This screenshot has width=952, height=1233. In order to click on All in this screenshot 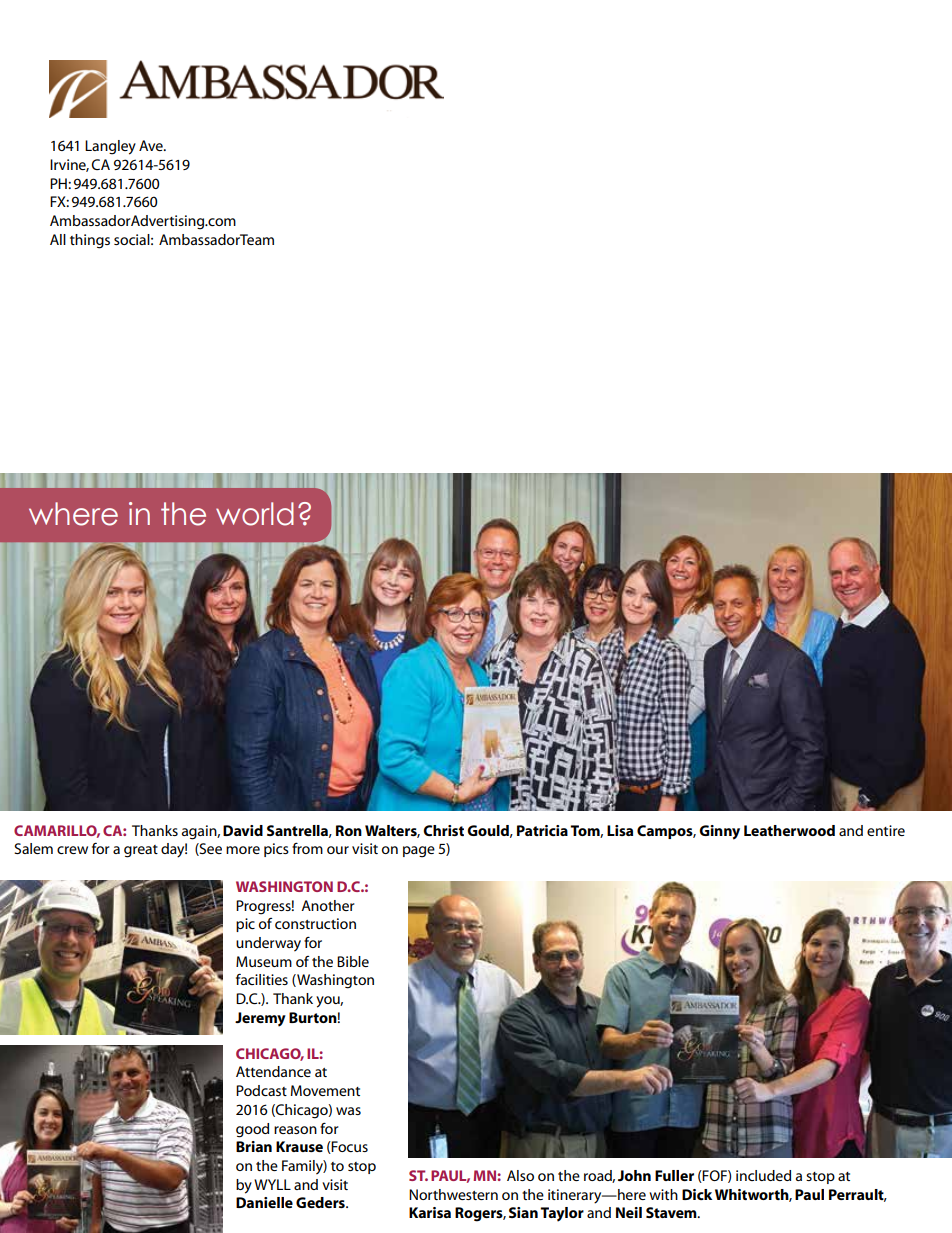, I will do `click(58, 239)`.
